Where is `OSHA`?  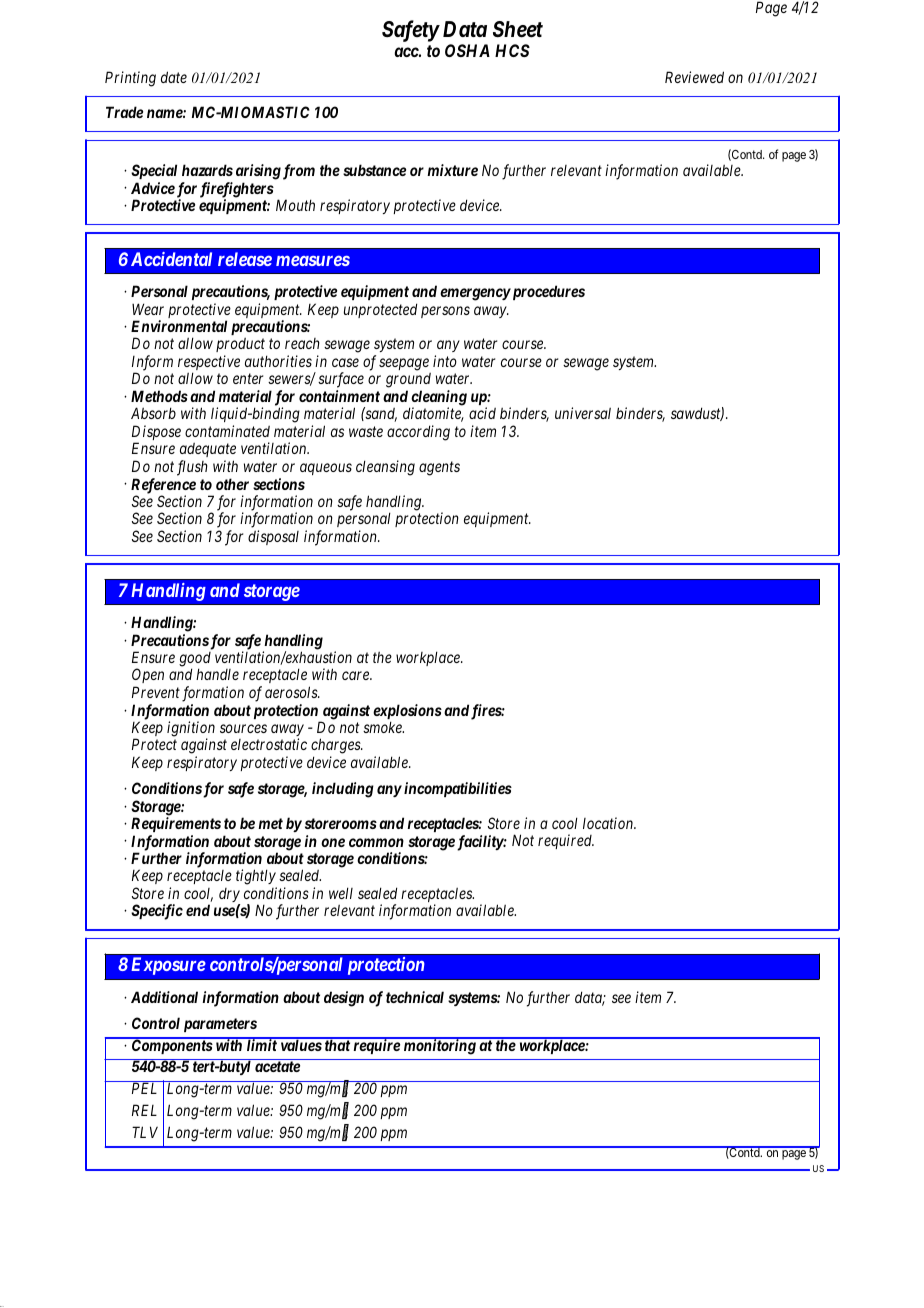 OSHA is located at coordinates (467, 50).
